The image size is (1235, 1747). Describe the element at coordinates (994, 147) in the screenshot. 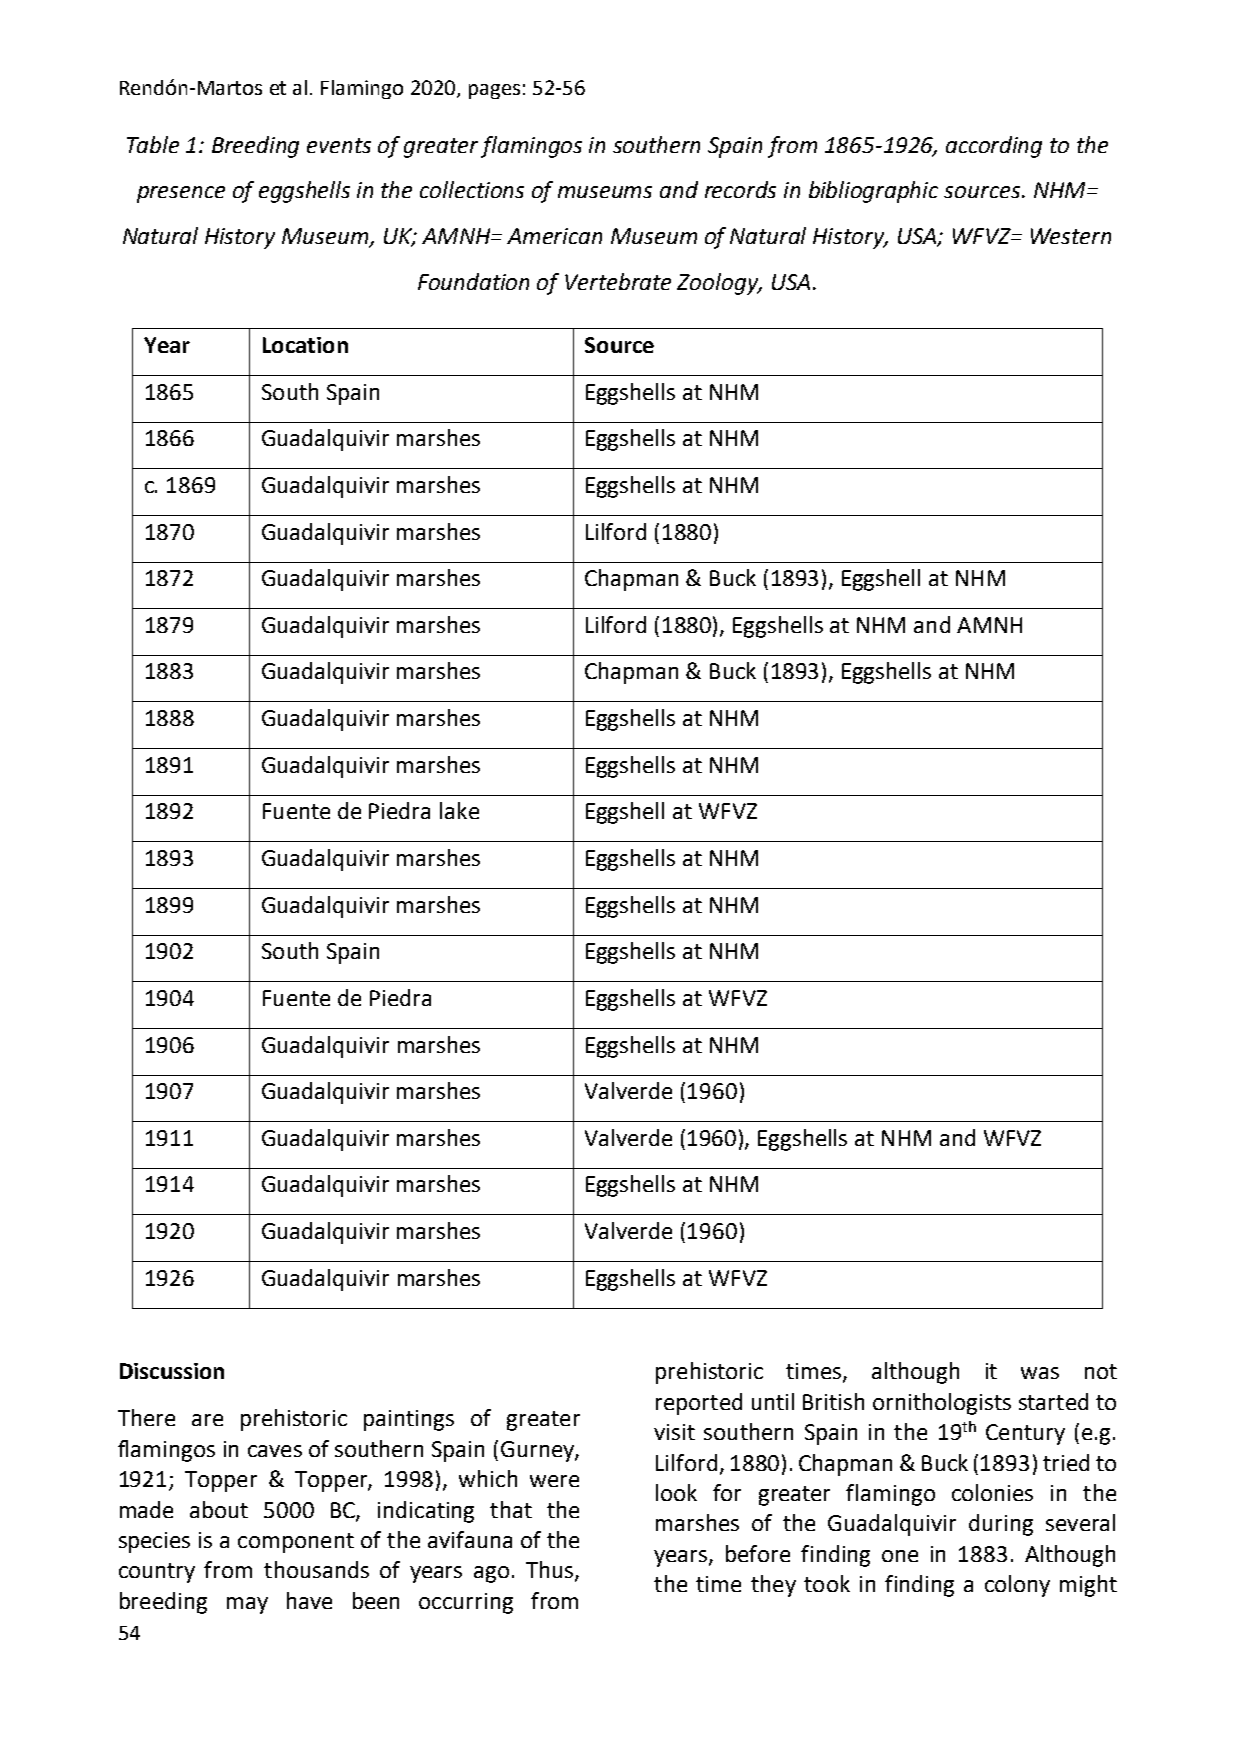

I see `according` at that location.
